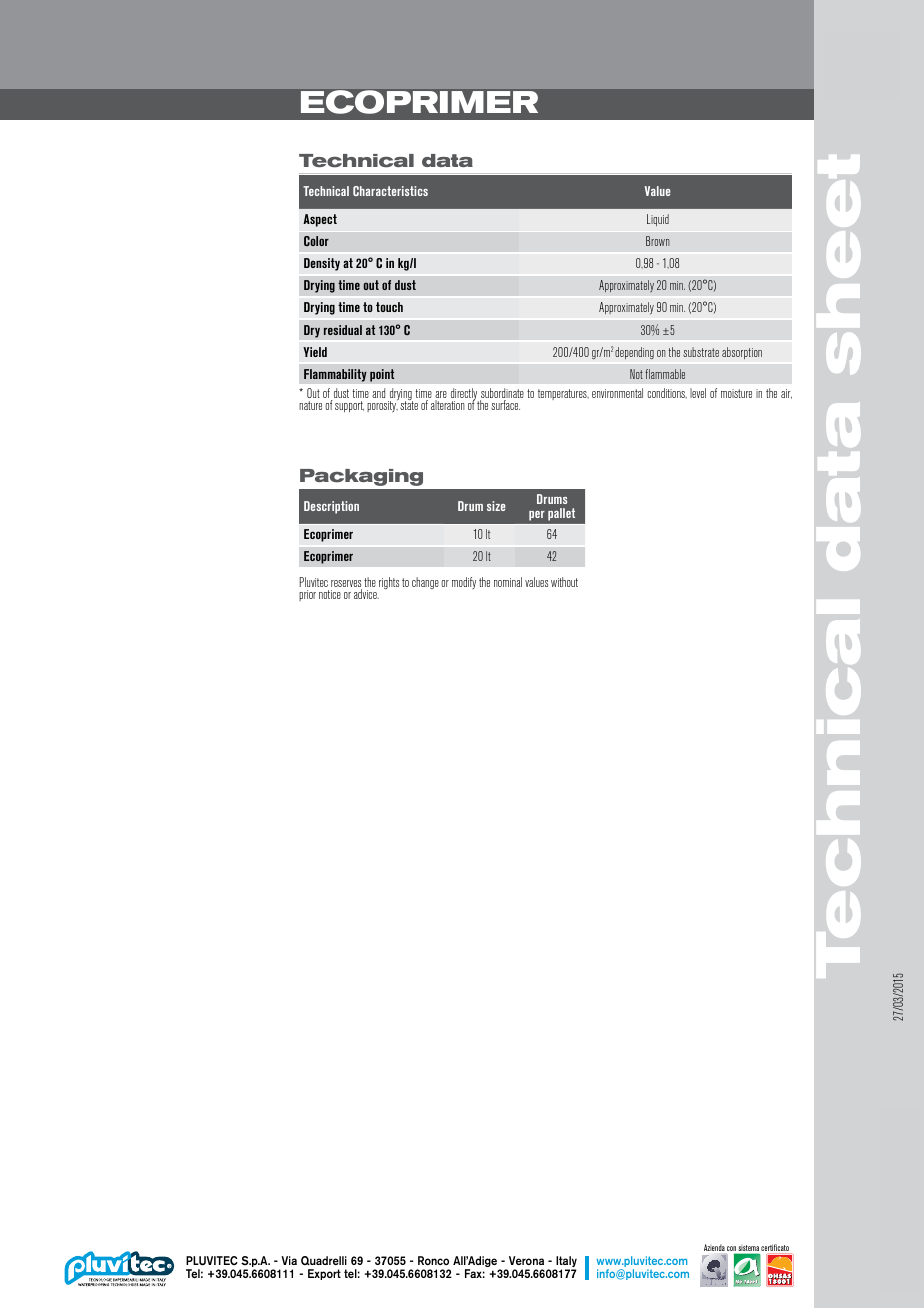 This document has width=924, height=1308. Describe the element at coordinates (658, 220) in the document. I see `Liquid` at that location.
